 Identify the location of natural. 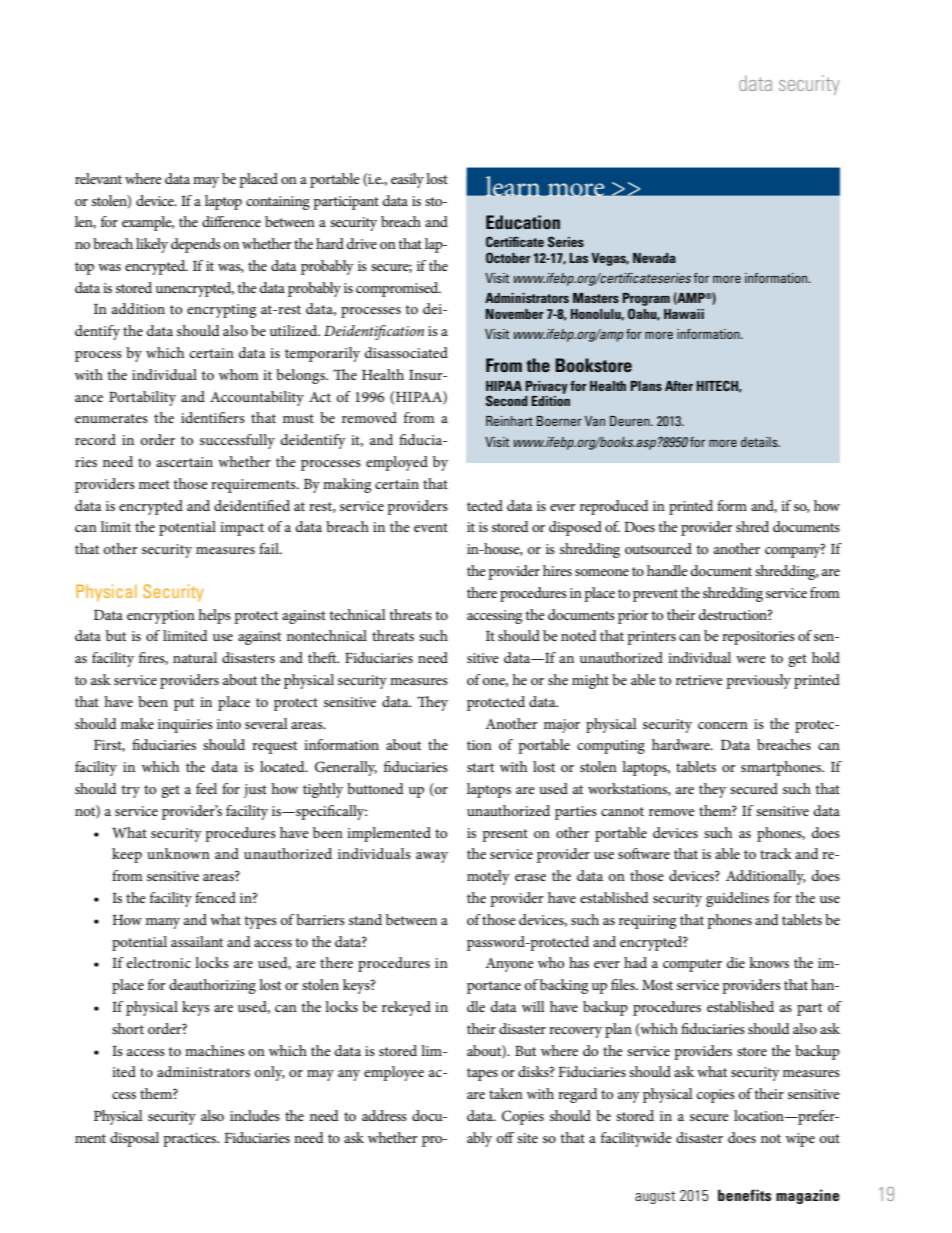
(195, 657).
